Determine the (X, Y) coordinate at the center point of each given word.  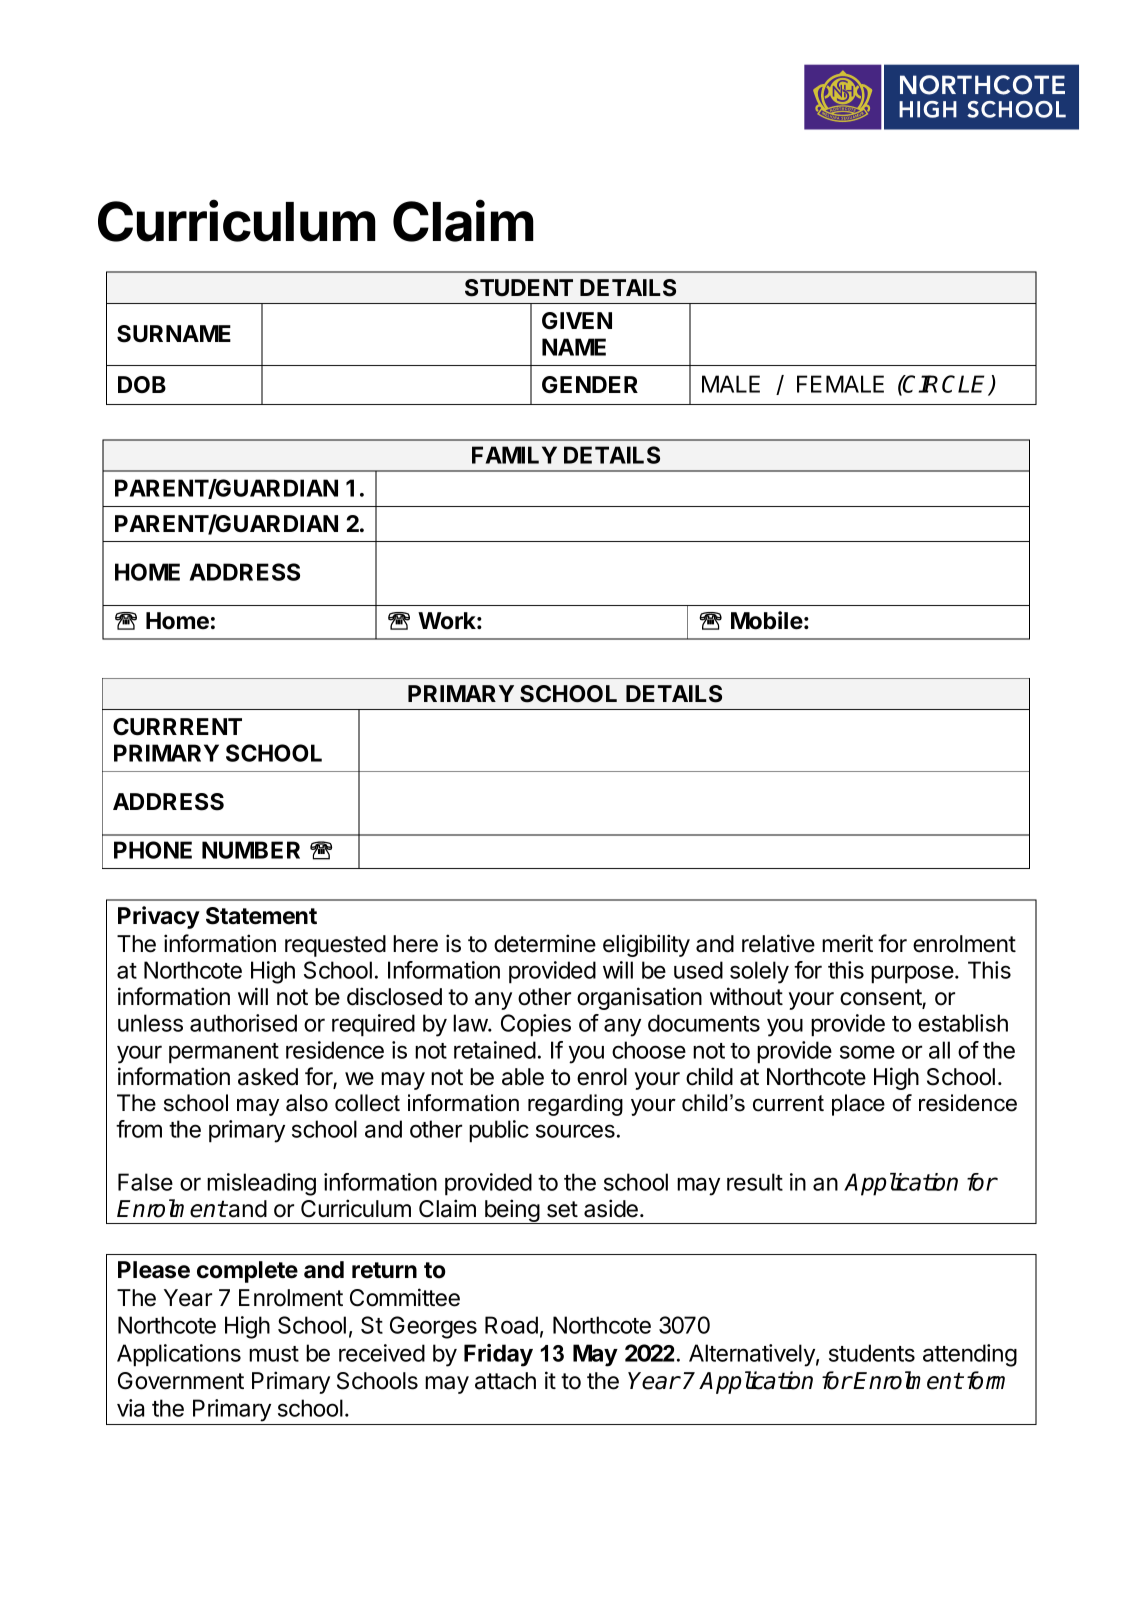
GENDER (590, 384)
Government (181, 1381)
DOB (142, 385)
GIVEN (577, 320)
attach (505, 1381)
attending (970, 1355)
